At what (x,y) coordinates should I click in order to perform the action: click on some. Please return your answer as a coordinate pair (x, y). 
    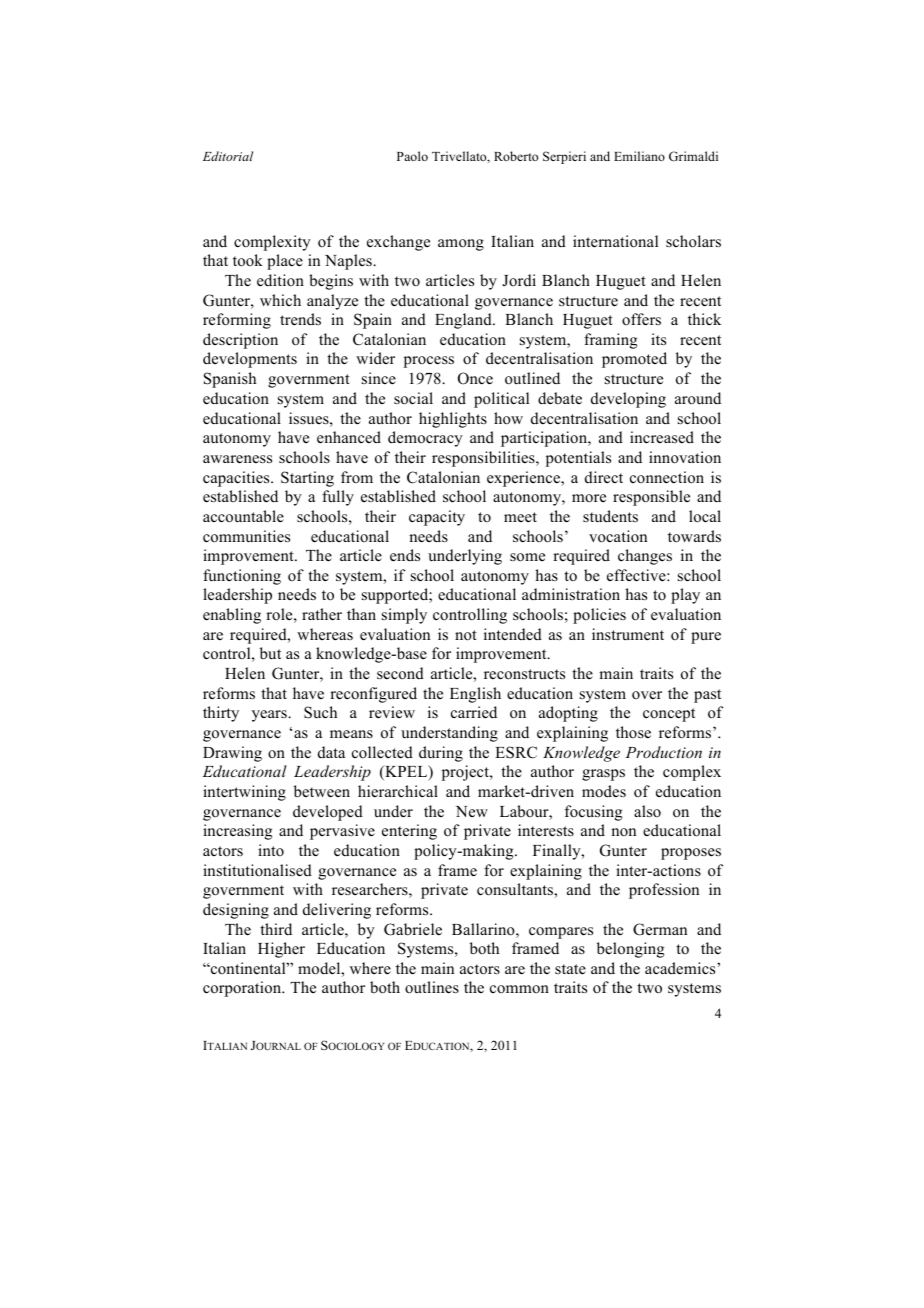
    Looking at the image, I should click on (527, 557).
